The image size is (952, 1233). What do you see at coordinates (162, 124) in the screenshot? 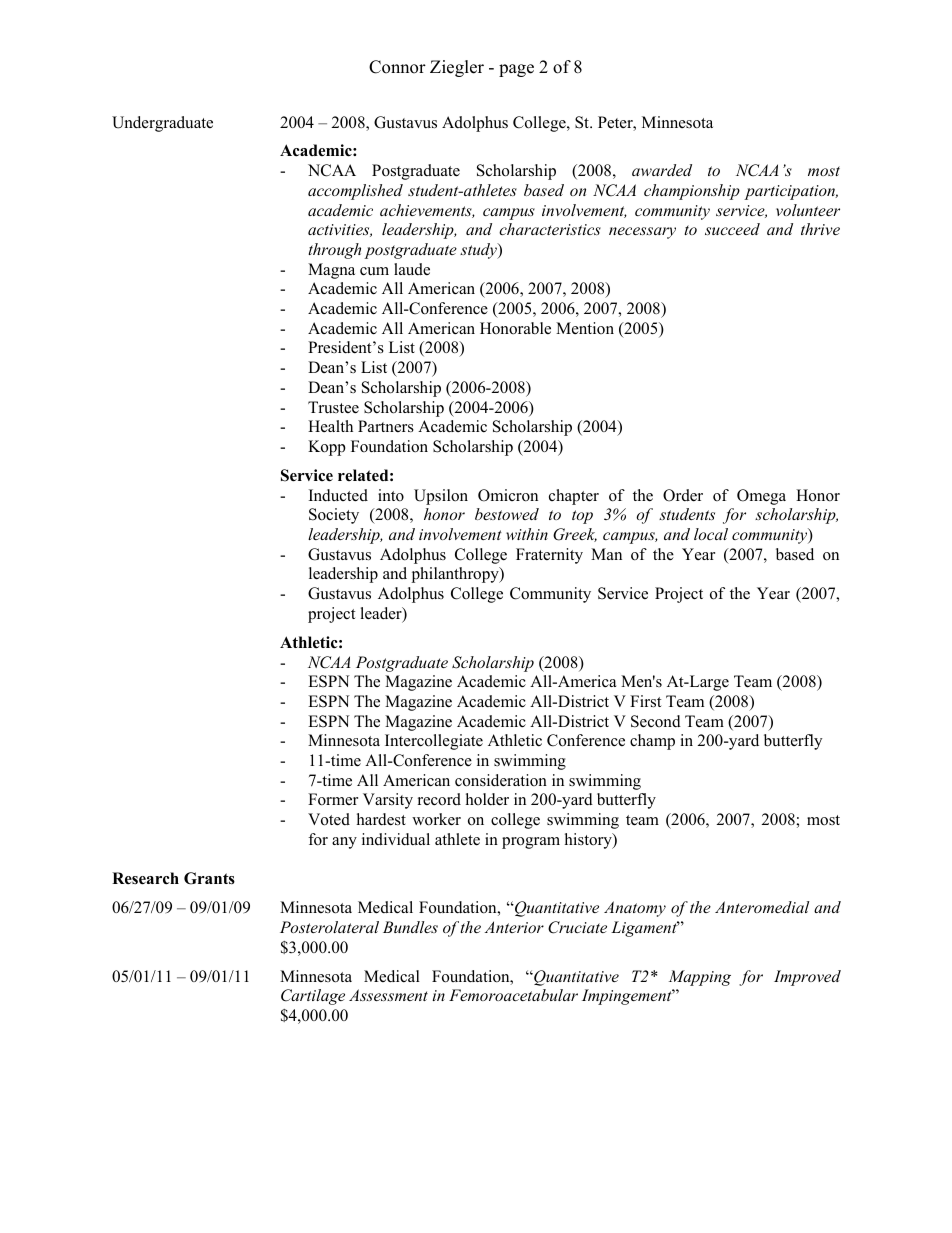
I see `Undergraduate` at bounding box center [162, 124].
